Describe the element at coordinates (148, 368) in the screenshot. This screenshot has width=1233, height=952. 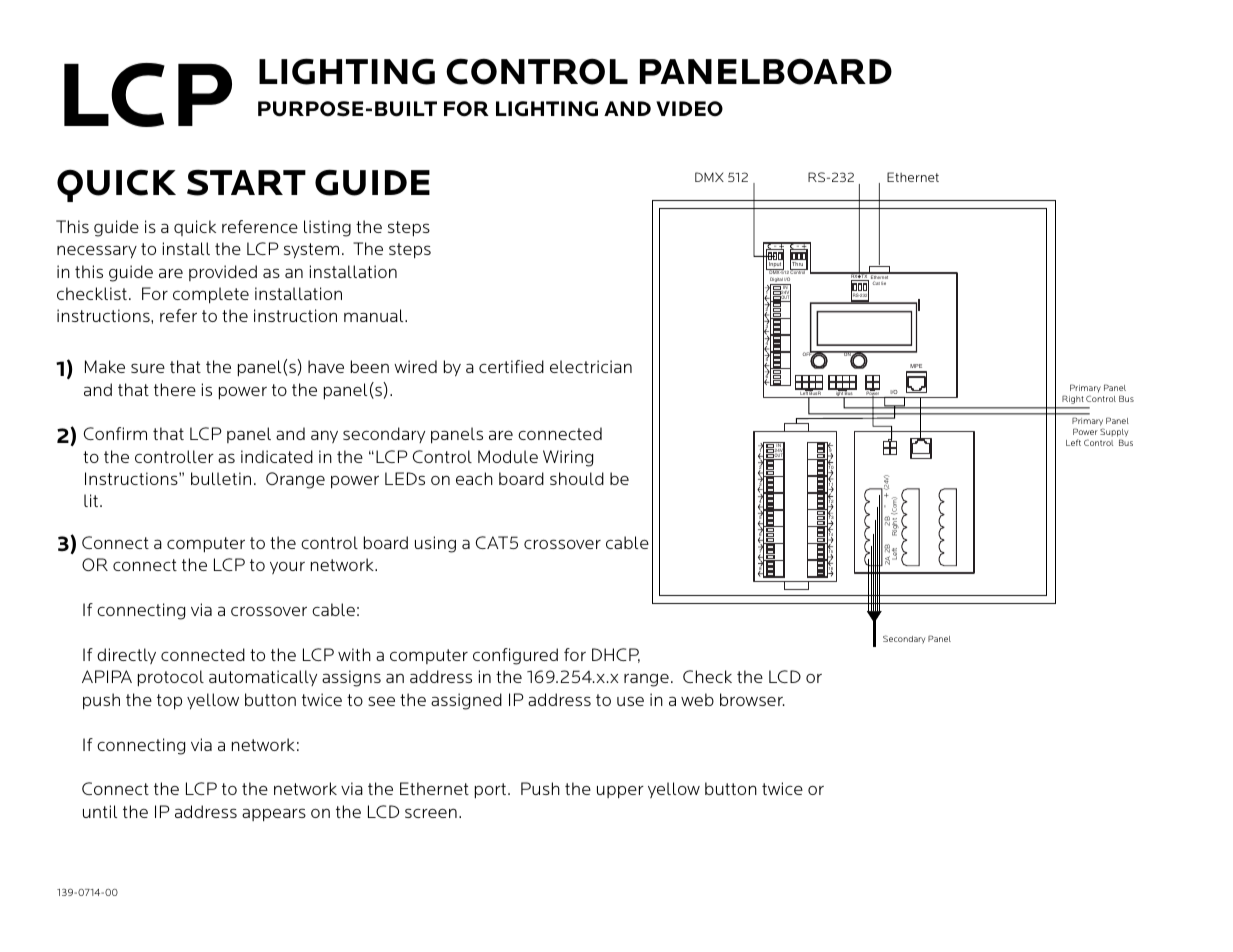
I see `sure` at that location.
